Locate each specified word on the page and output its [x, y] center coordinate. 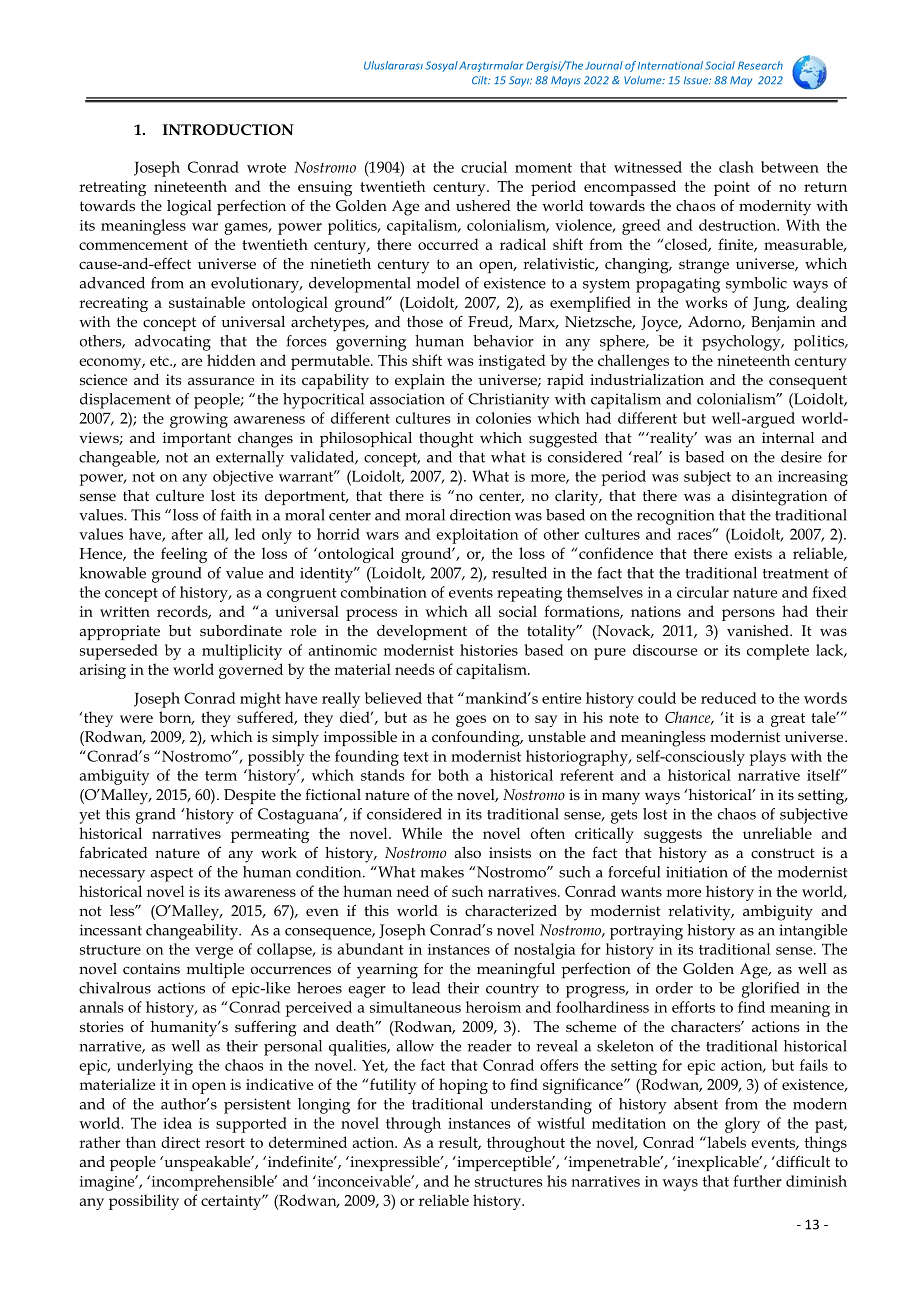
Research [760, 65]
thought [446, 440]
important [197, 439]
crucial [484, 167]
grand [156, 816]
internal [788, 437]
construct [783, 853]
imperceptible [504, 1163]
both [453, 775]
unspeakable [207, 1163]
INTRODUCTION [228, 129]
